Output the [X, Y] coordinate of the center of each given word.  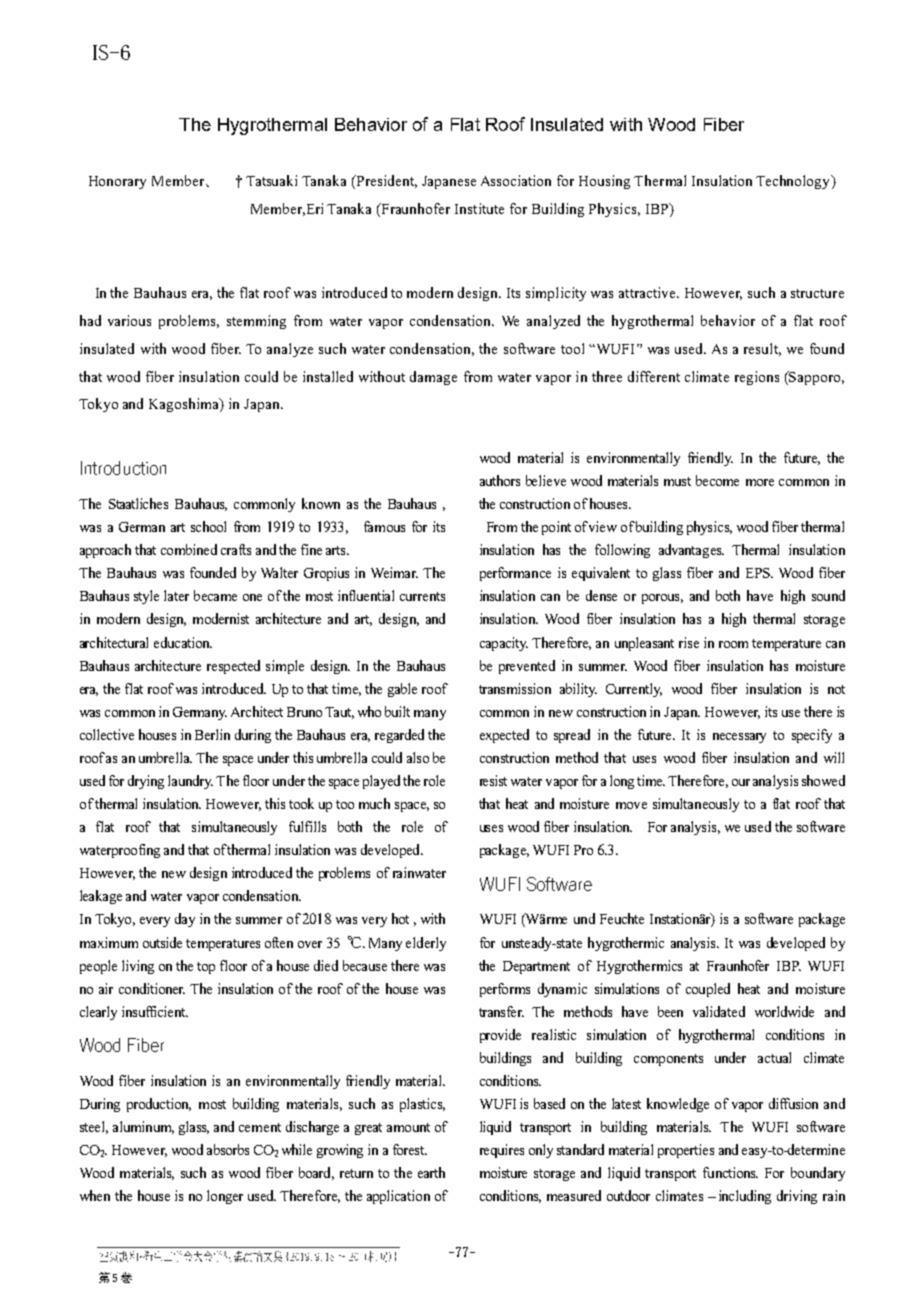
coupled [708, 990]
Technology [794, 182]
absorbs [228, 1149]
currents [422, 596]
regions [757, 378]
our [741, 782]
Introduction [123, 468]
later [176, 595]
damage [433, 378]
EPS [759, 573]
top [206, 968]
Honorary [117, 182]
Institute [479, 208]
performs [505, 990]
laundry [190, 782]
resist [493, 780]
